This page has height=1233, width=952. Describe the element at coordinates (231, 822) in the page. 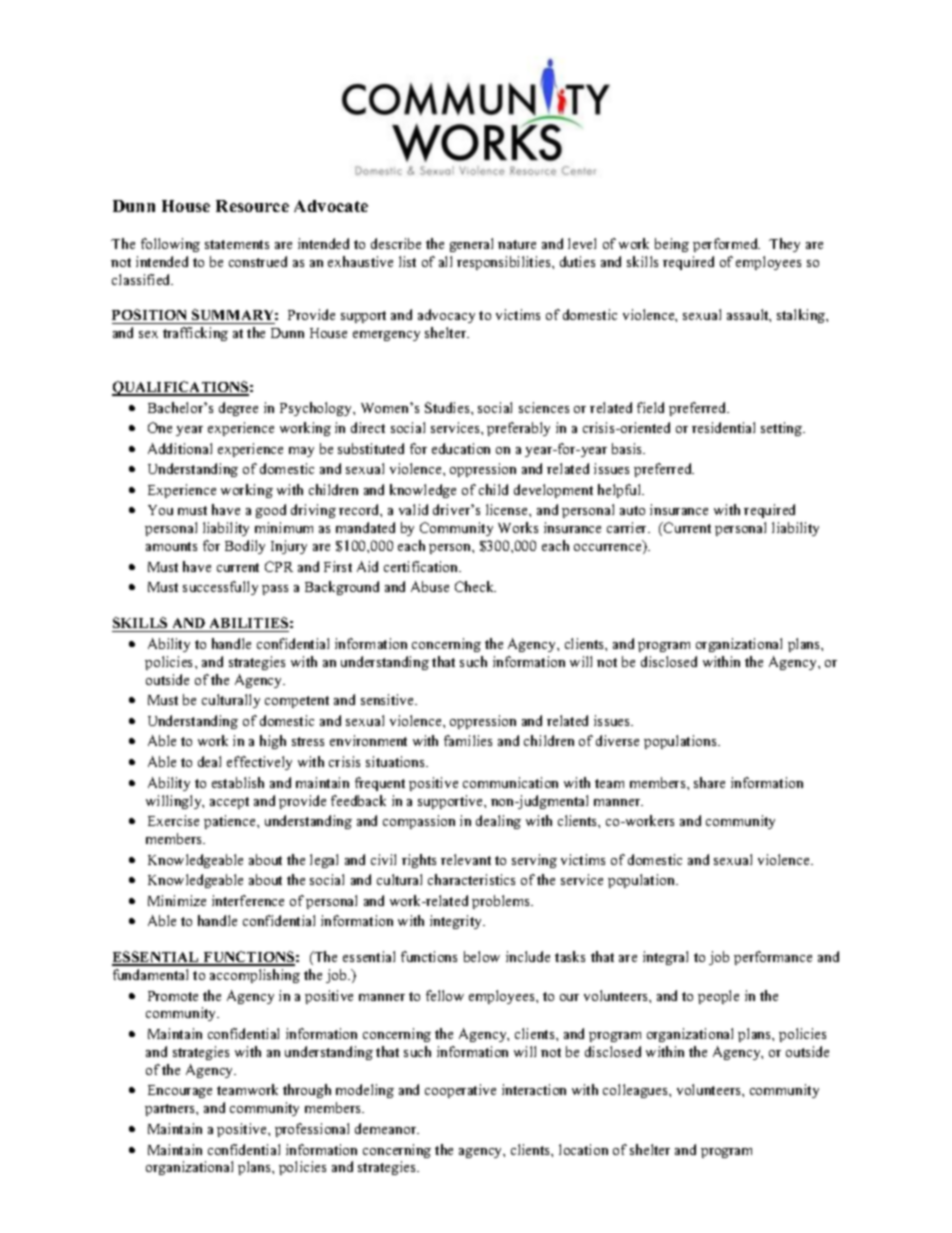

I see `patience` at that location.
